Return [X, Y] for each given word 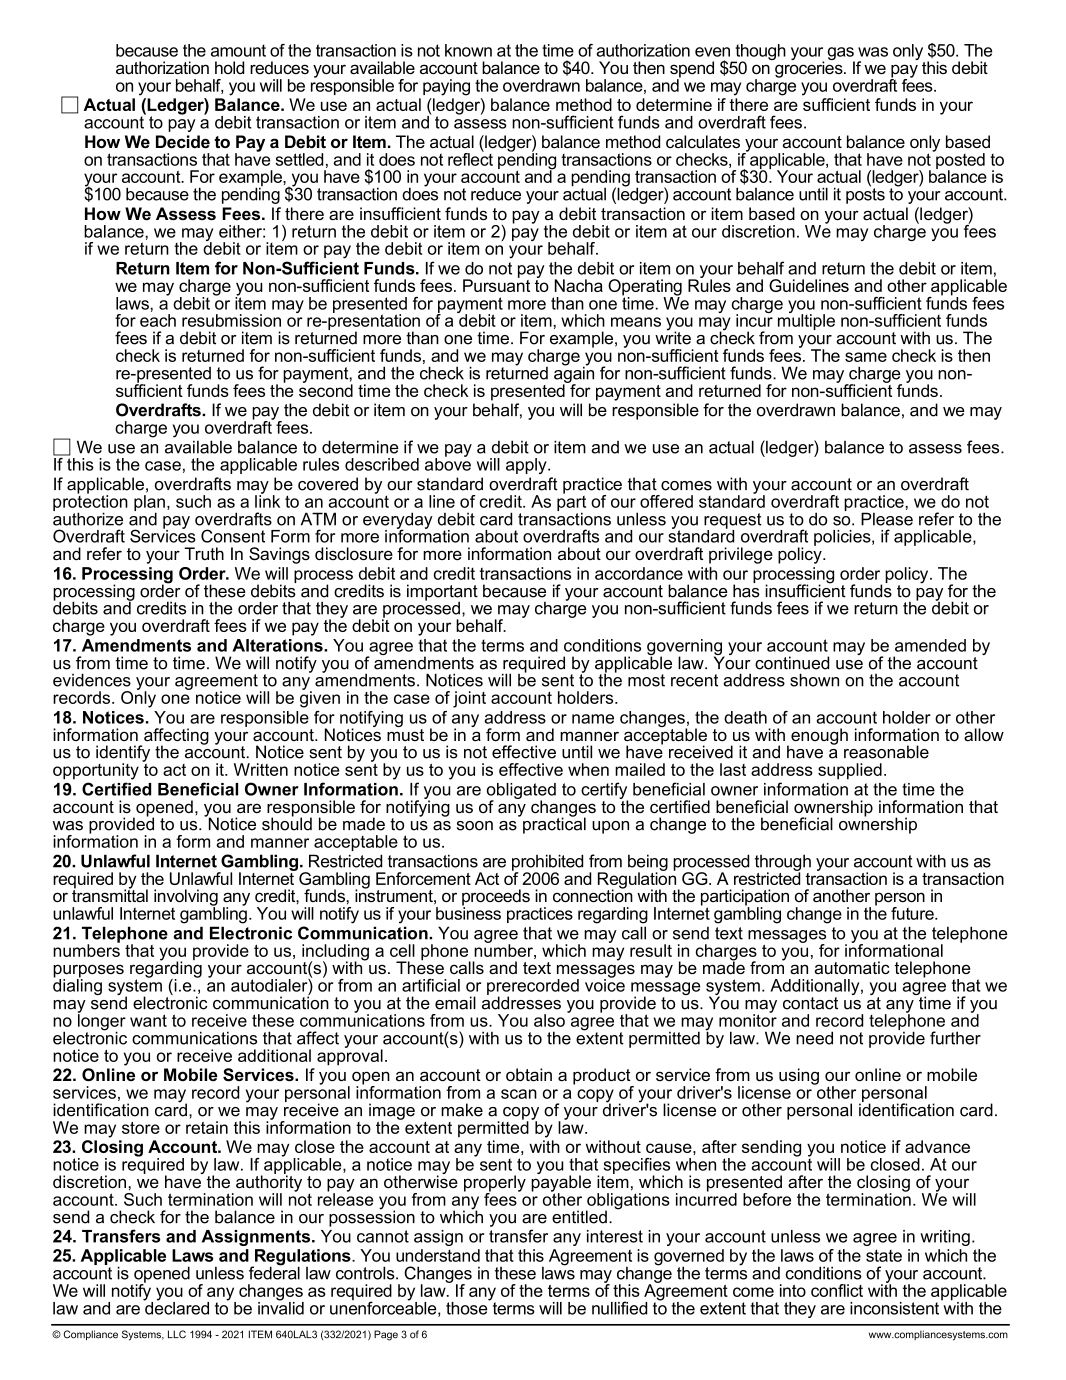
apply [527, 466]
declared [176, 1307]
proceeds [496, 898]
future [913, 913]
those [468, 1307]
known [468, 50]
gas [841, 55]
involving [186, 898]
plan [149, 504]
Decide [183, 141]
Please [887, 519]
